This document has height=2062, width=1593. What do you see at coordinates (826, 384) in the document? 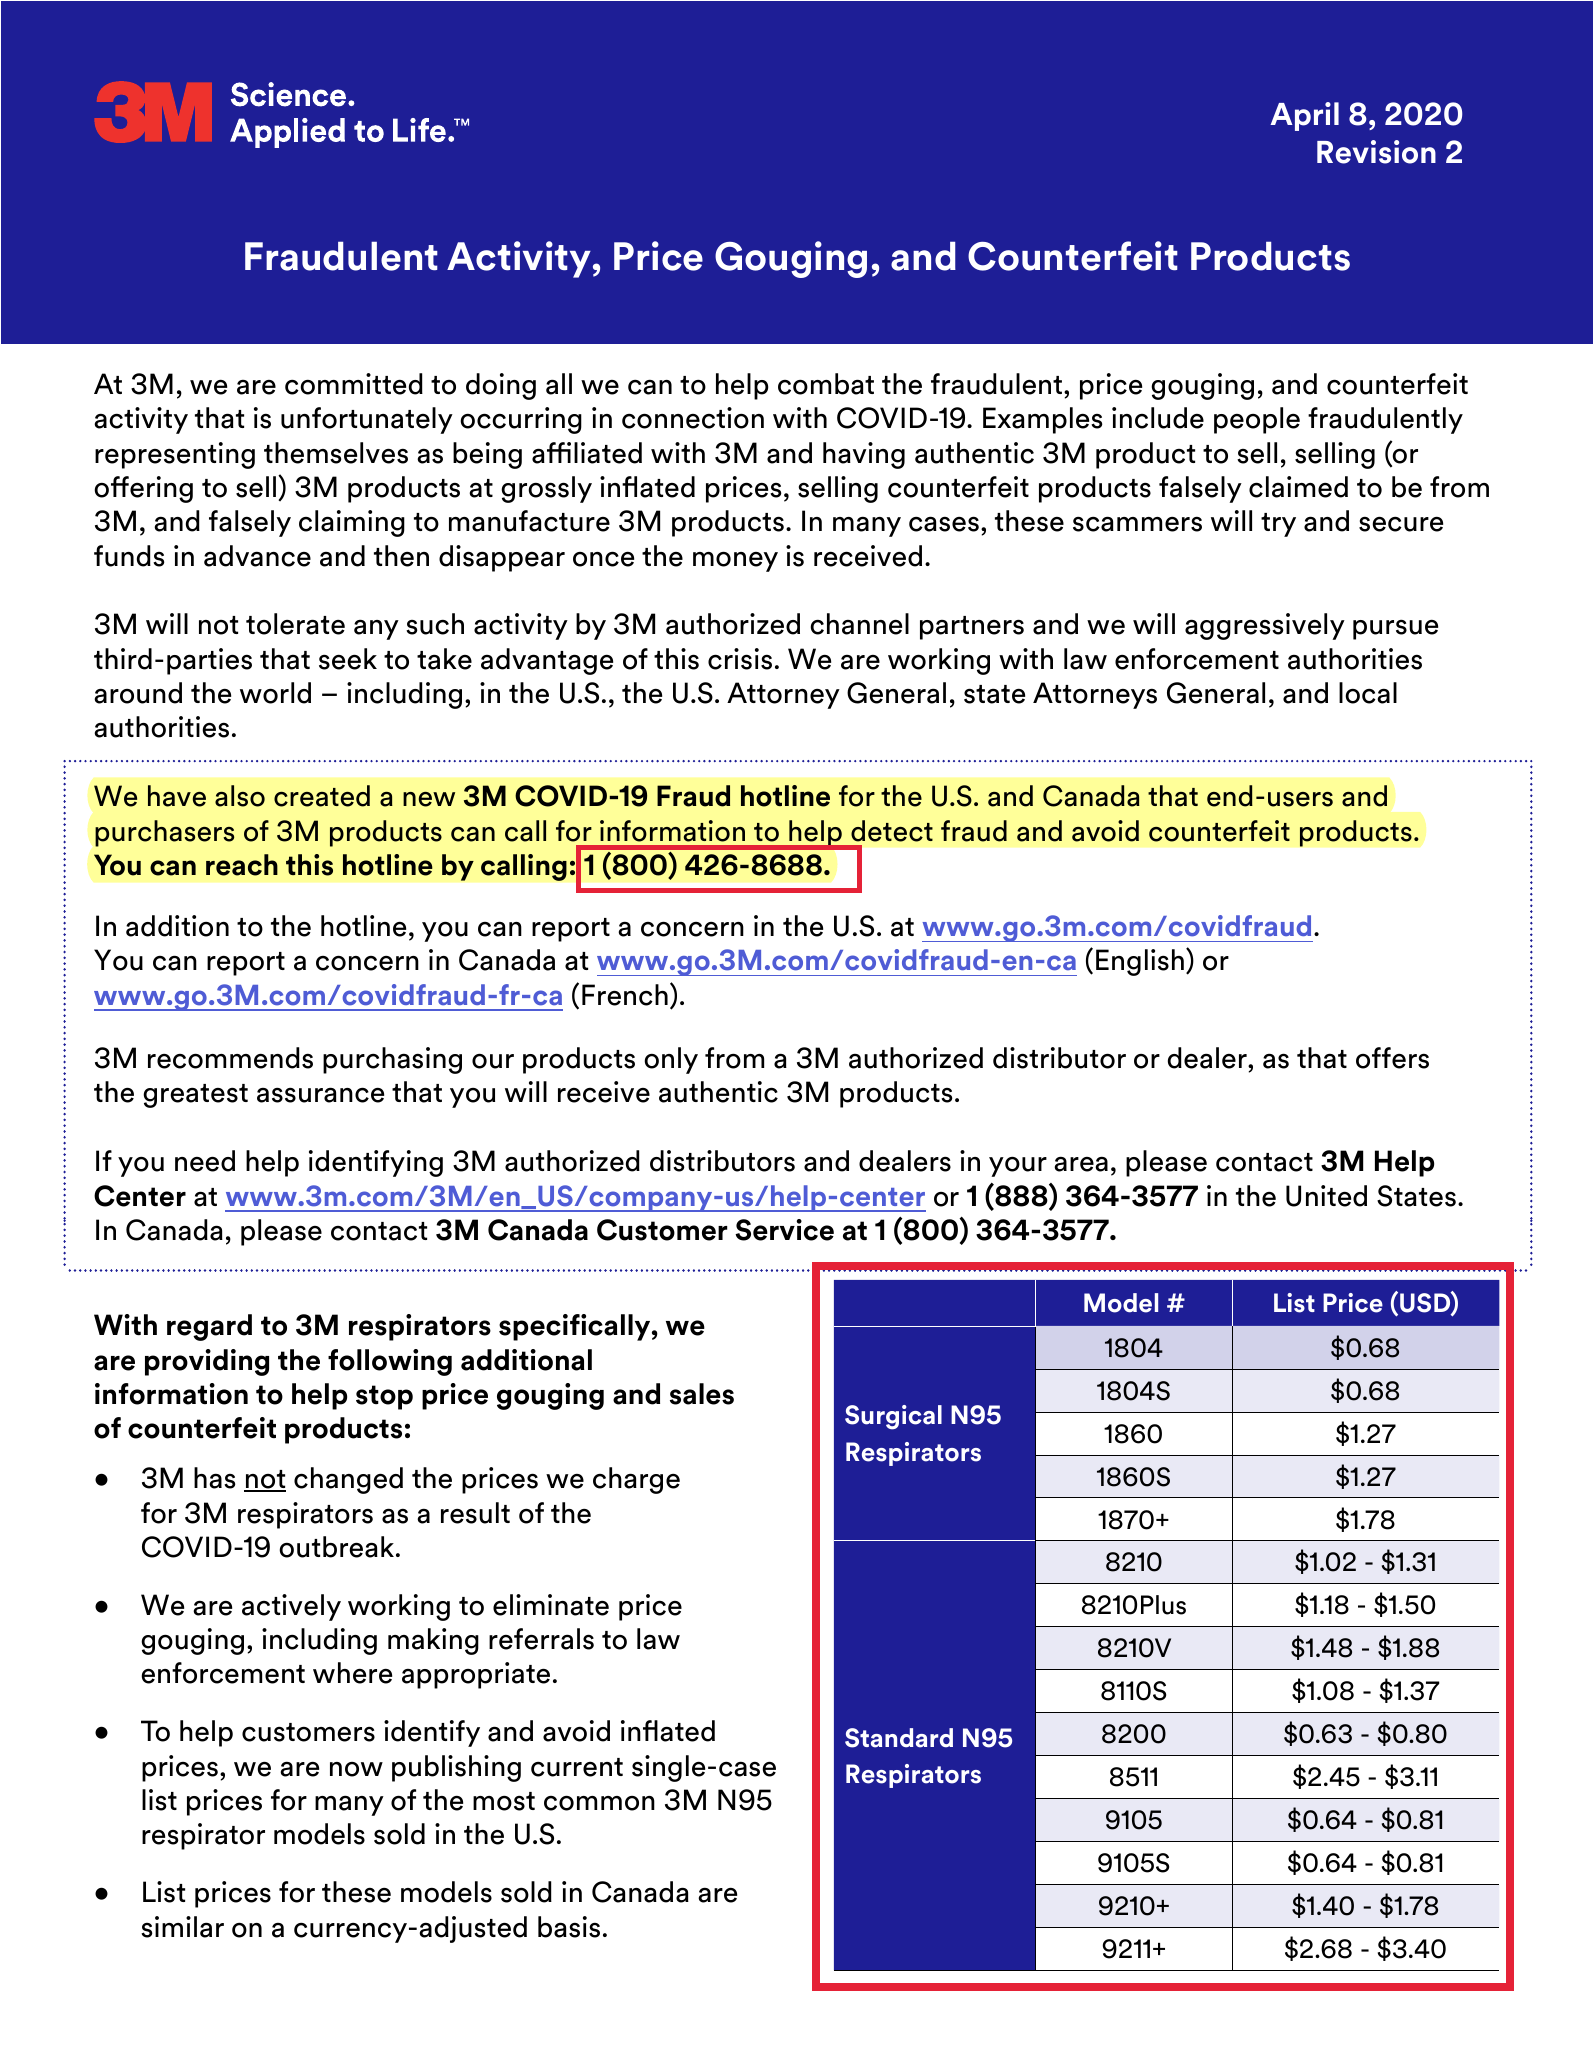
I see `combat` at bounding box center [826, 384].
